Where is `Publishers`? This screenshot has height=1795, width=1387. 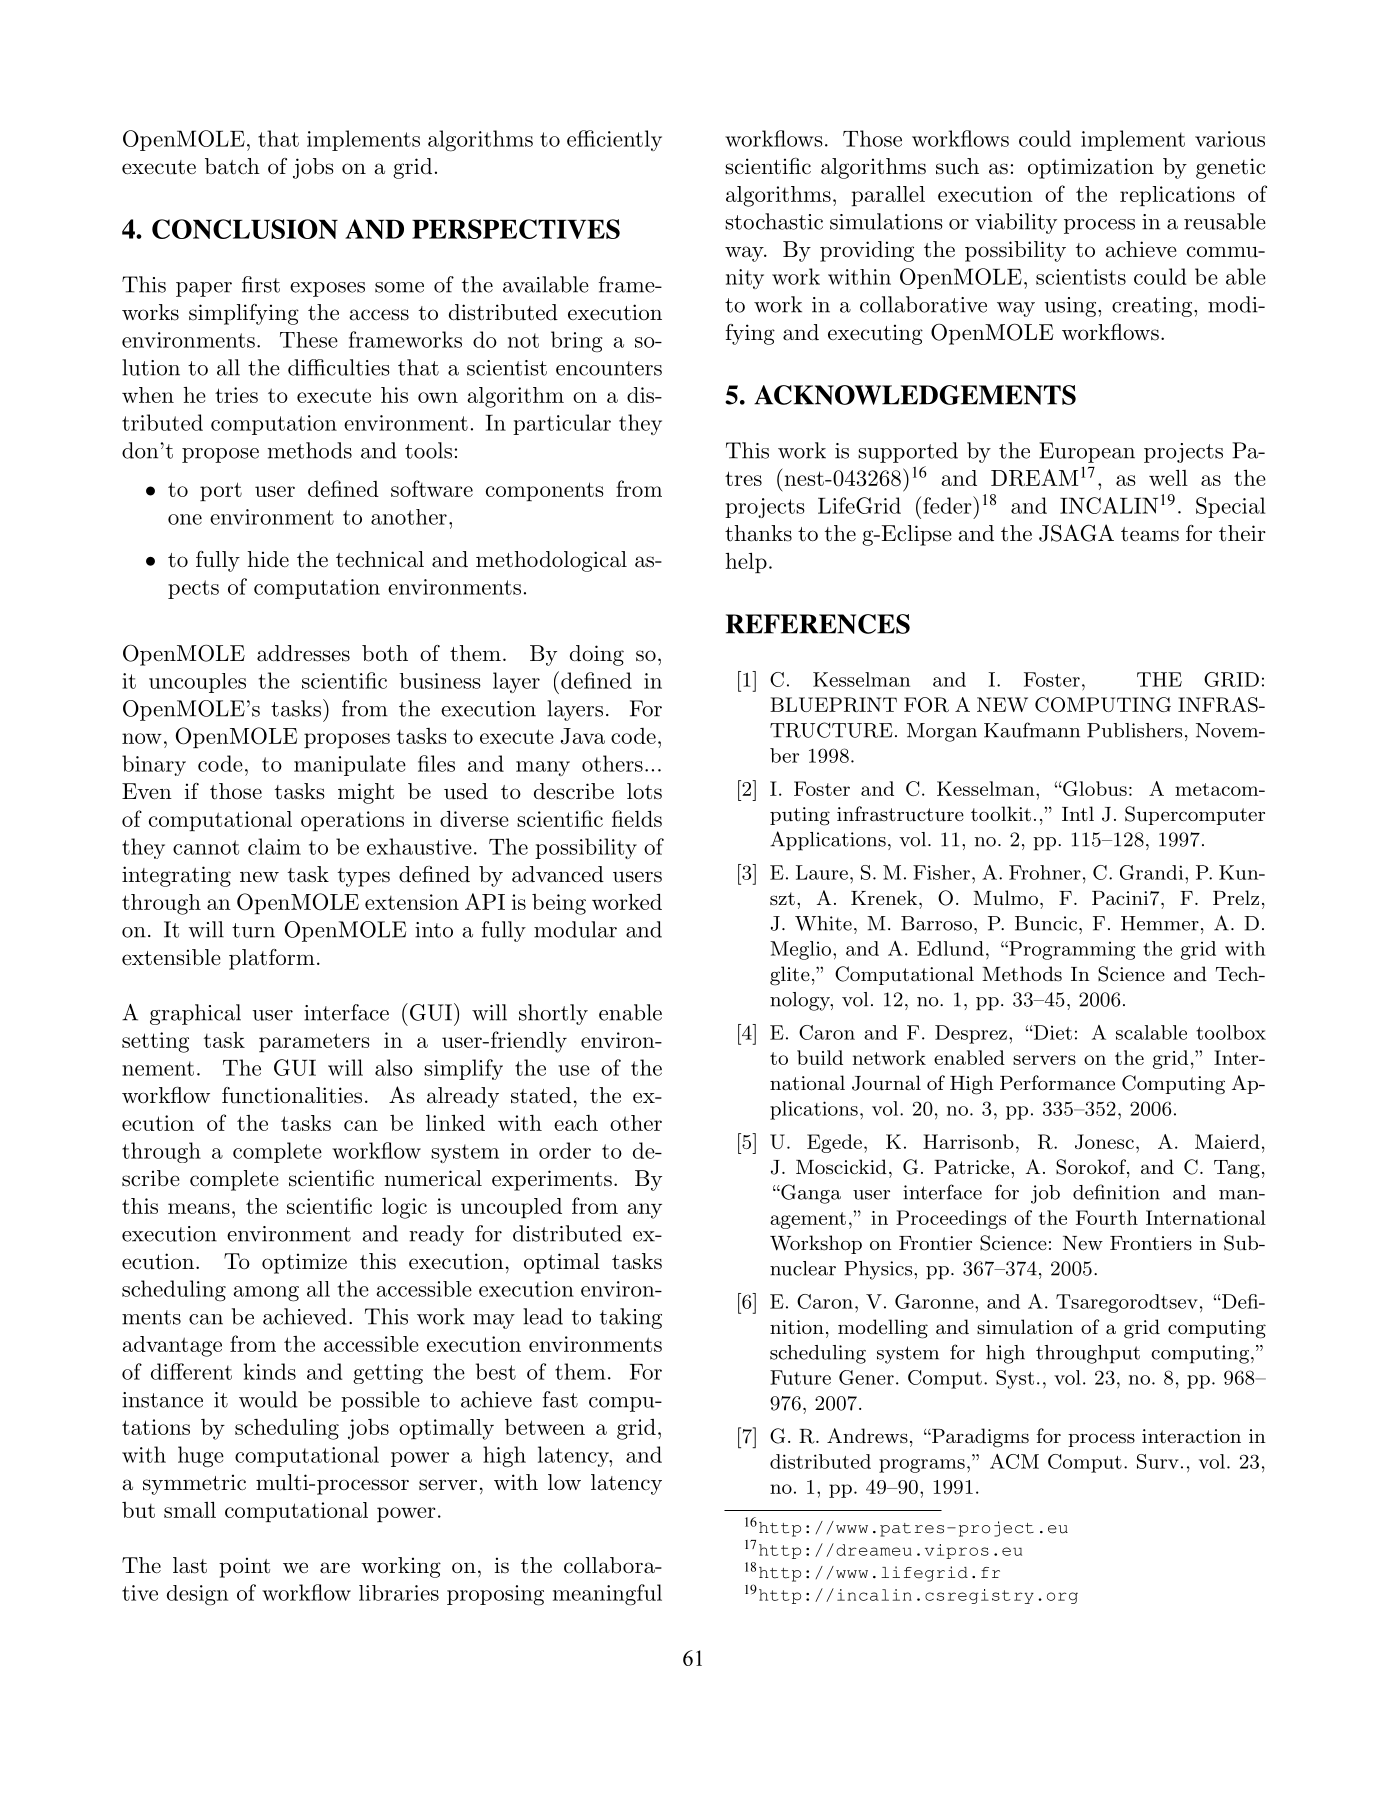
Publishers is located at coordinates (1134, 730).
